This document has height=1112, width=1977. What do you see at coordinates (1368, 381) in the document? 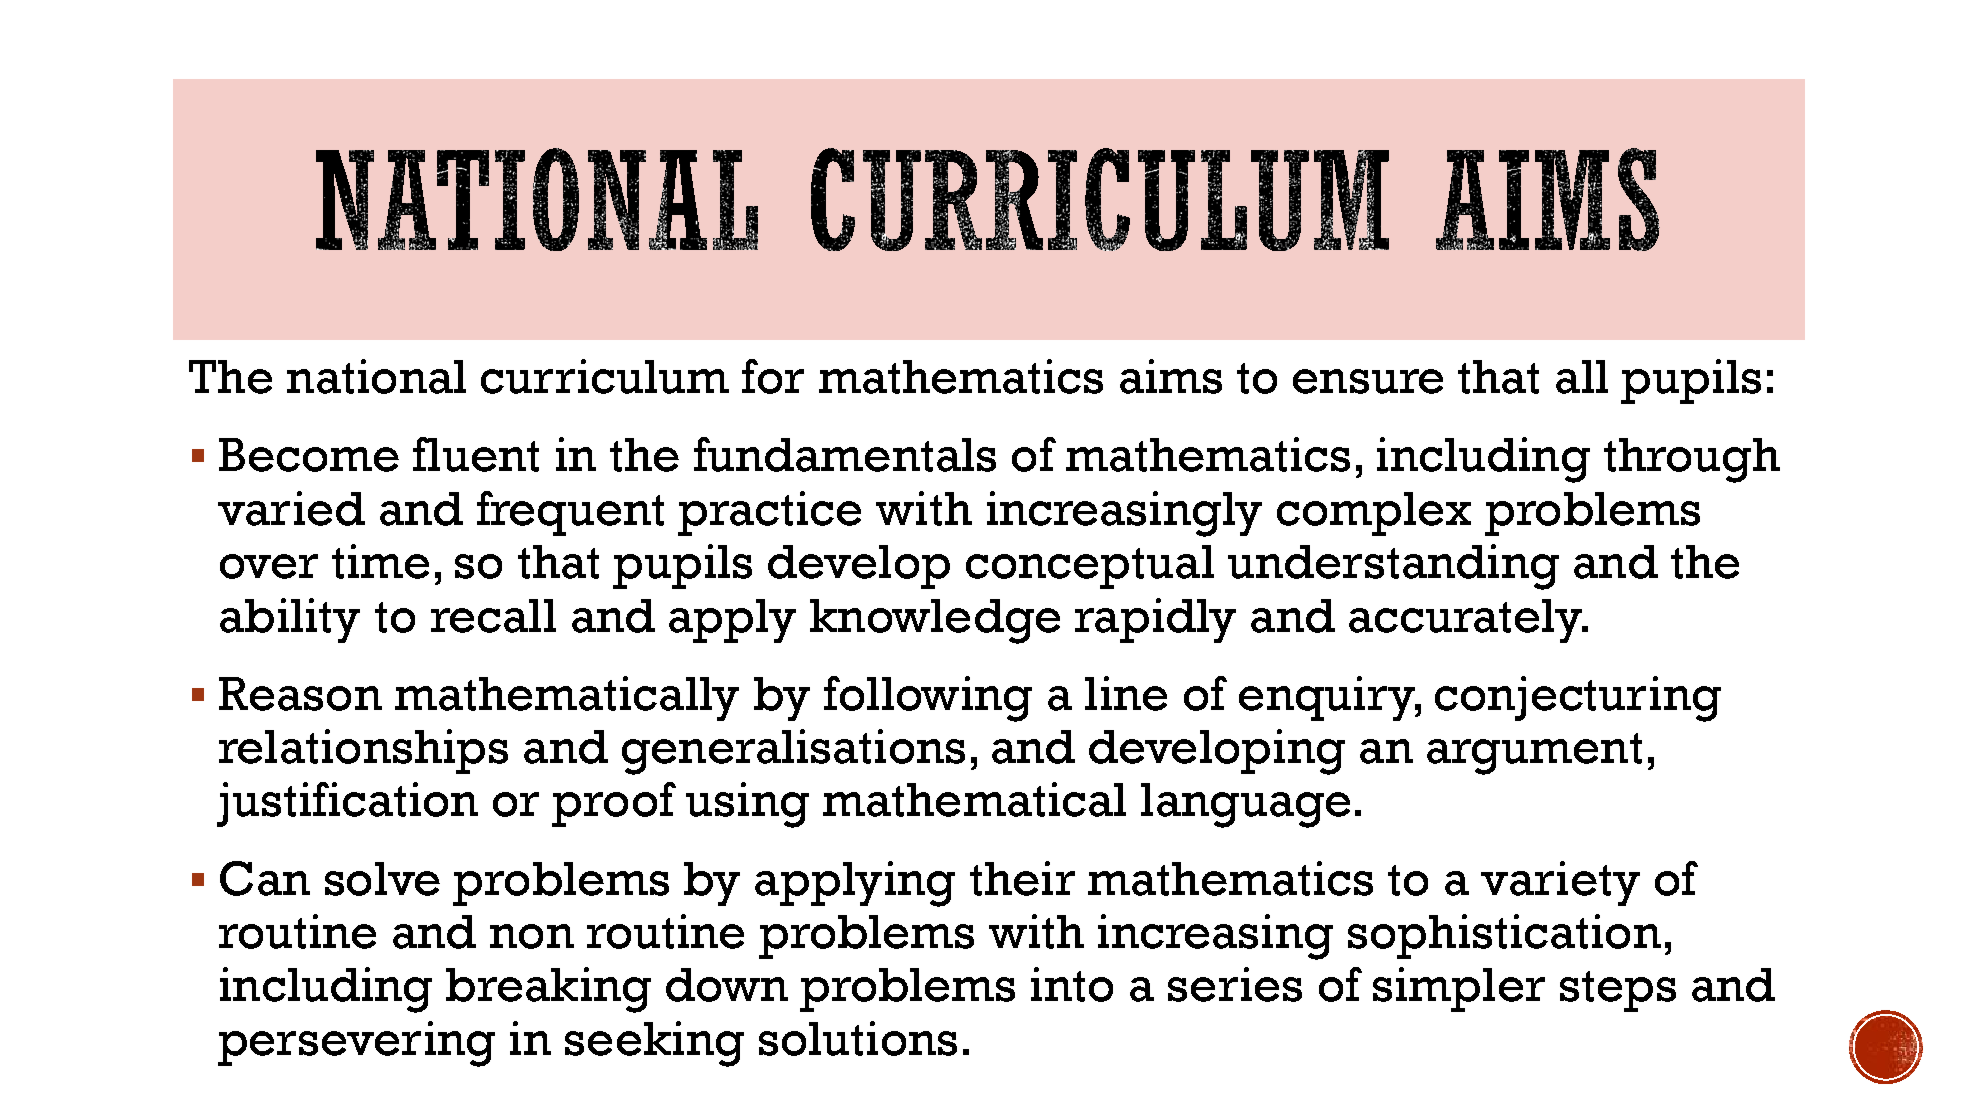
I see `ensure` at bounding box center [1368, 381].
